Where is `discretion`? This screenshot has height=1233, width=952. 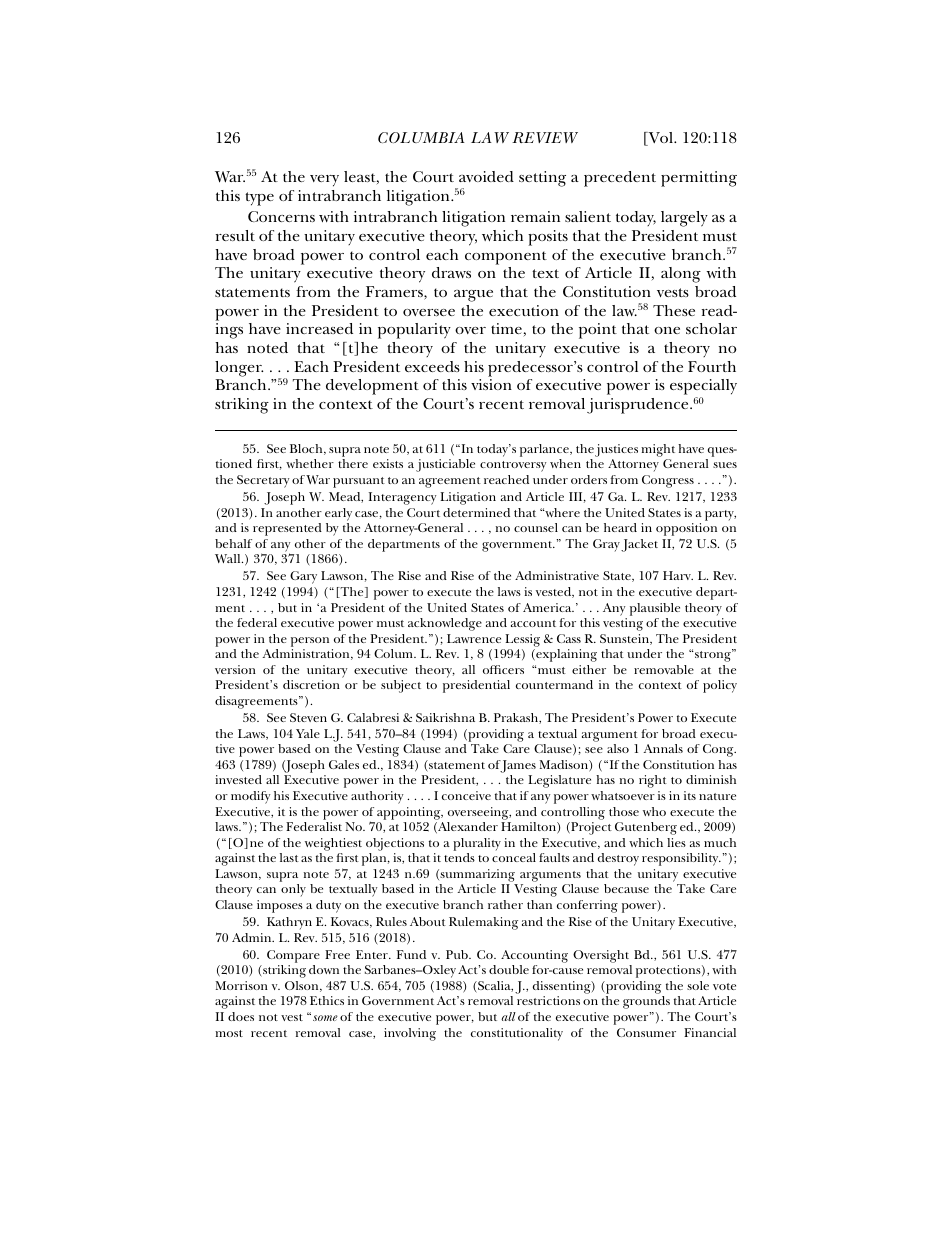
discretion is located at coordinates (311, 684).
